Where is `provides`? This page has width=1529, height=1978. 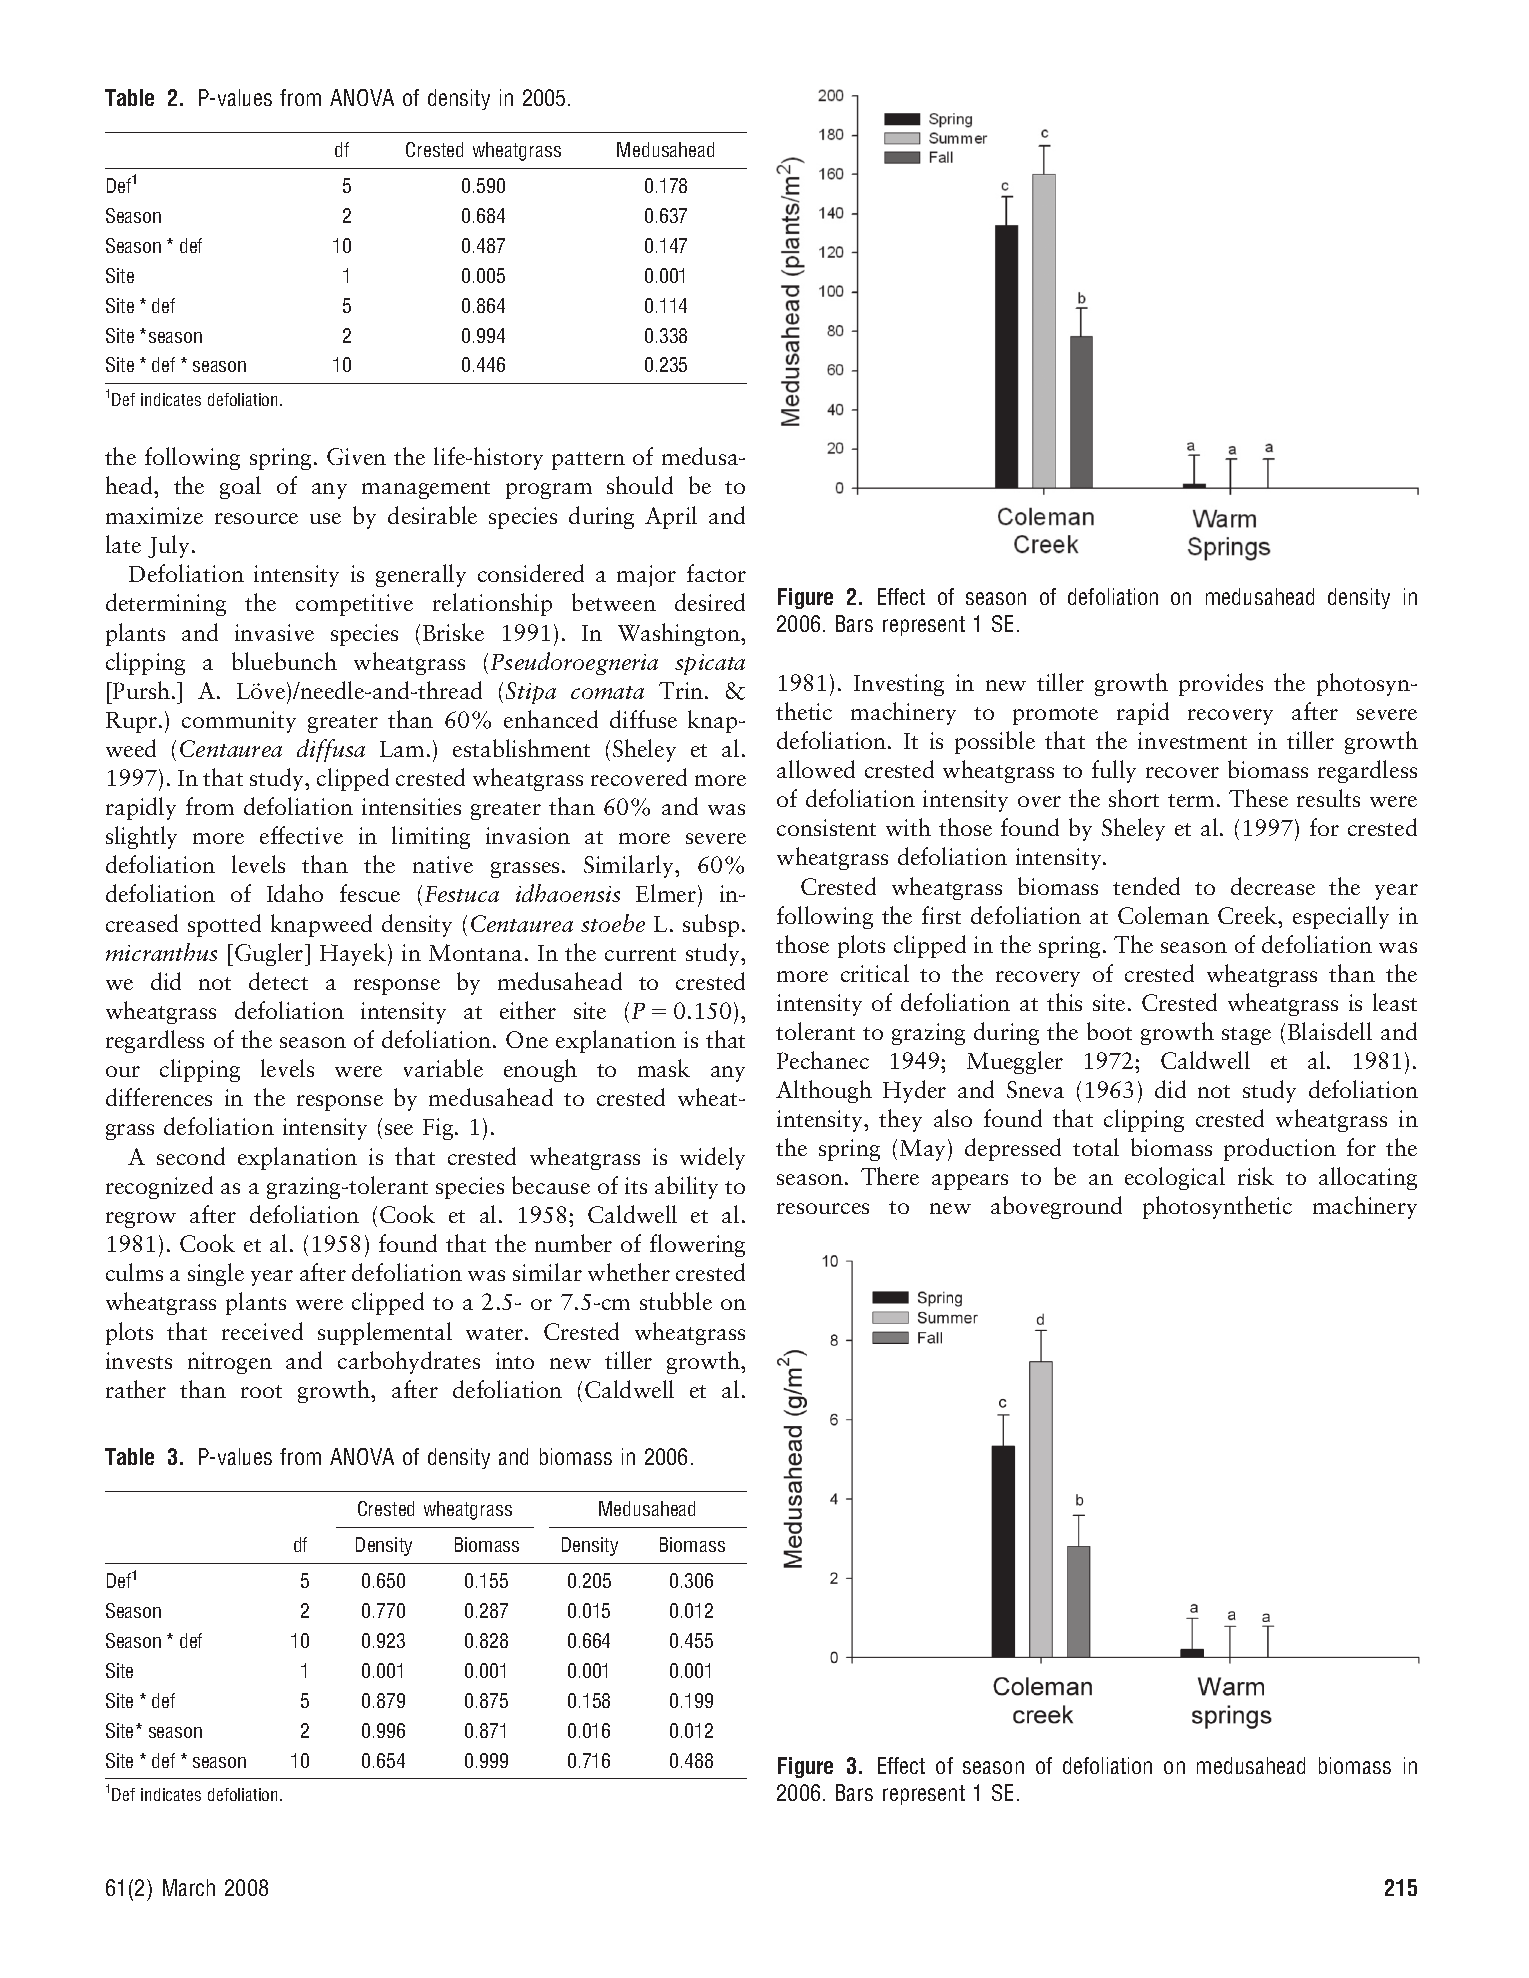 provides is located at coordinates (1221, 684).
